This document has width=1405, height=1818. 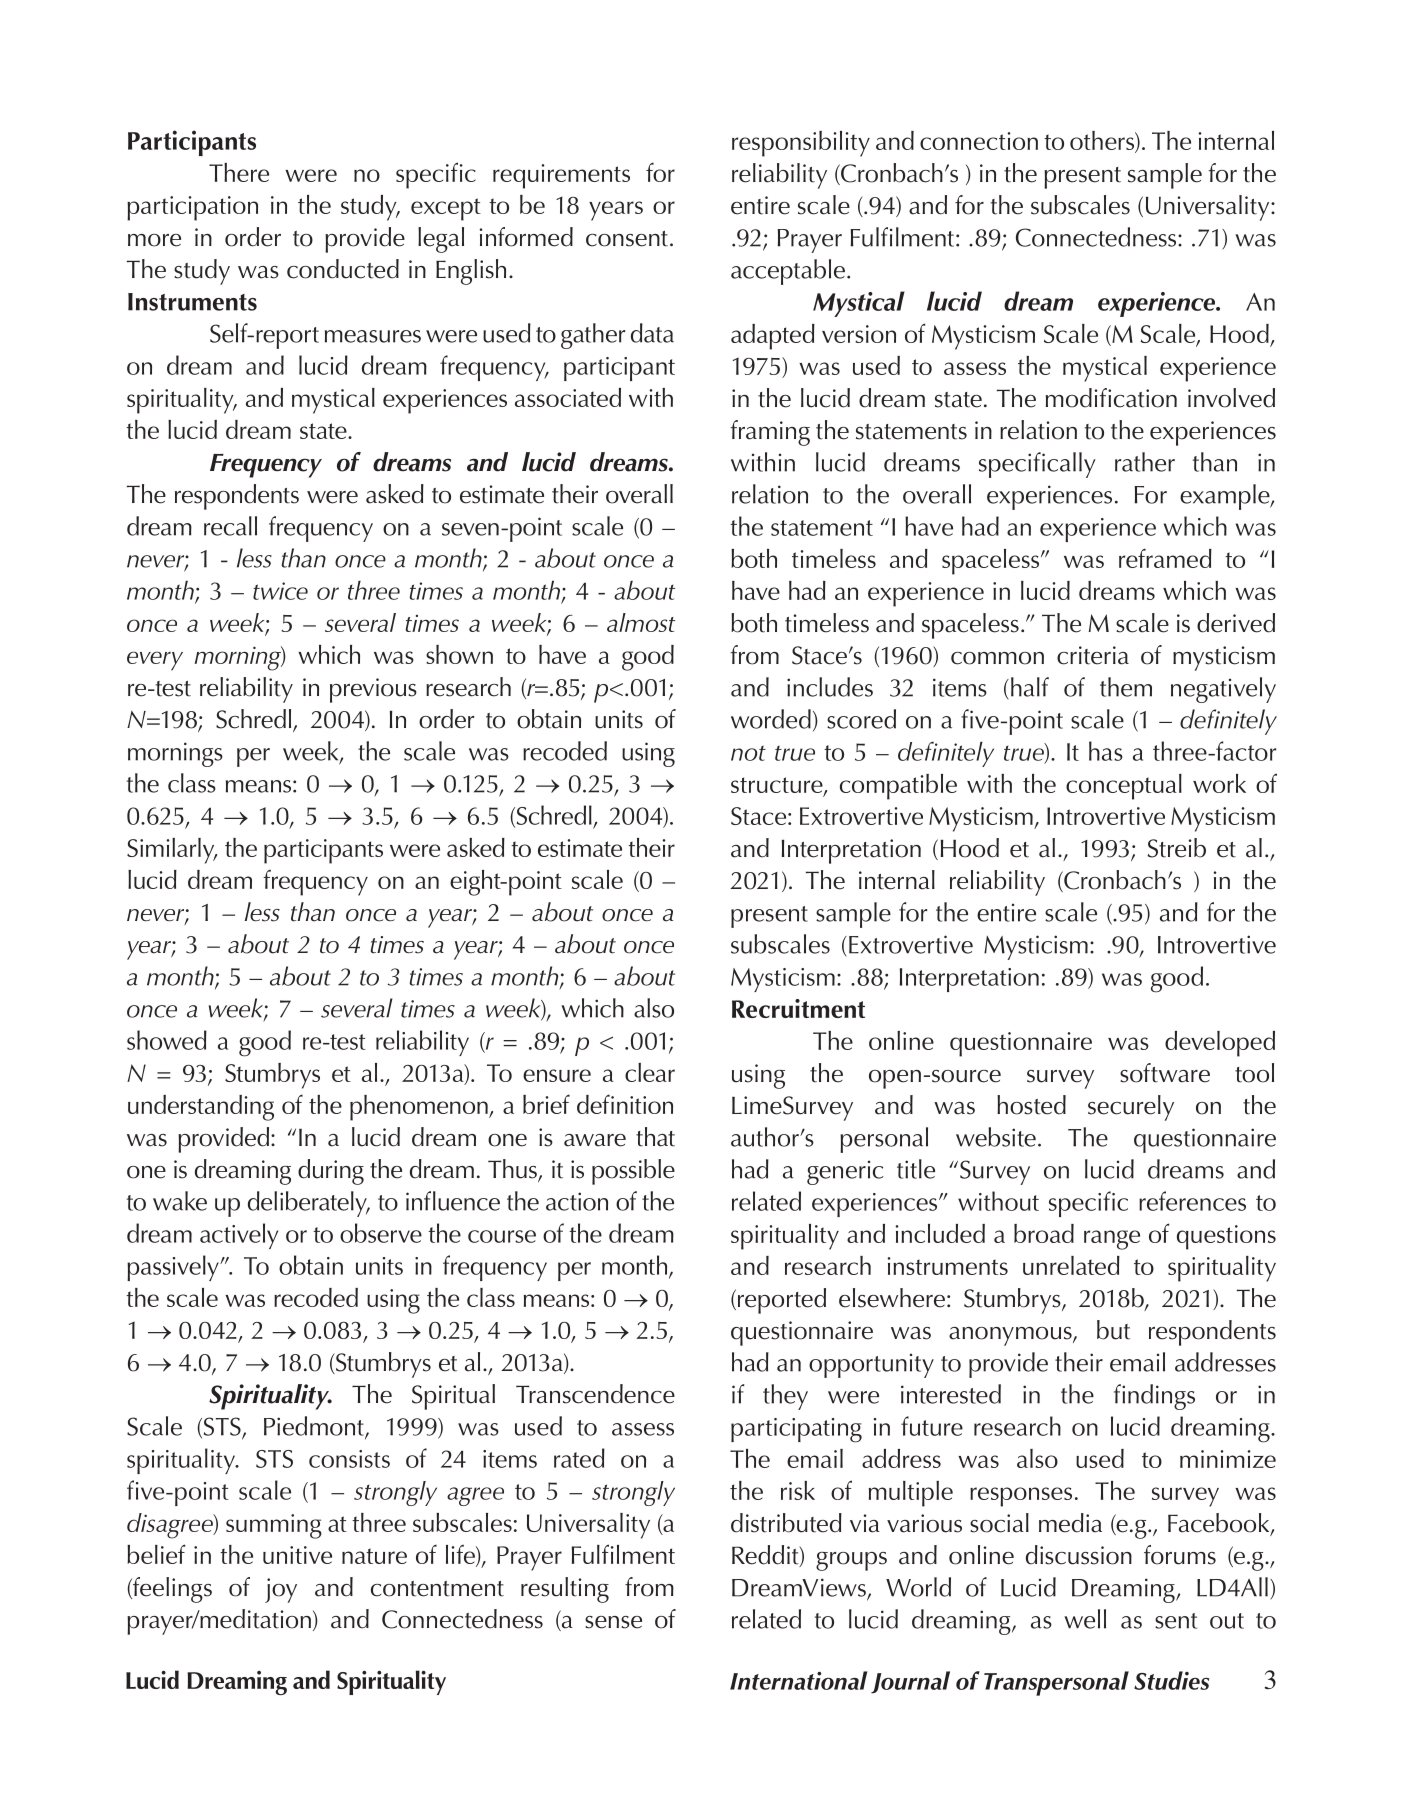 What do you see at coordinates (613, 1622) in the document?
I see `sense` at bounding box center [613, 1622].
